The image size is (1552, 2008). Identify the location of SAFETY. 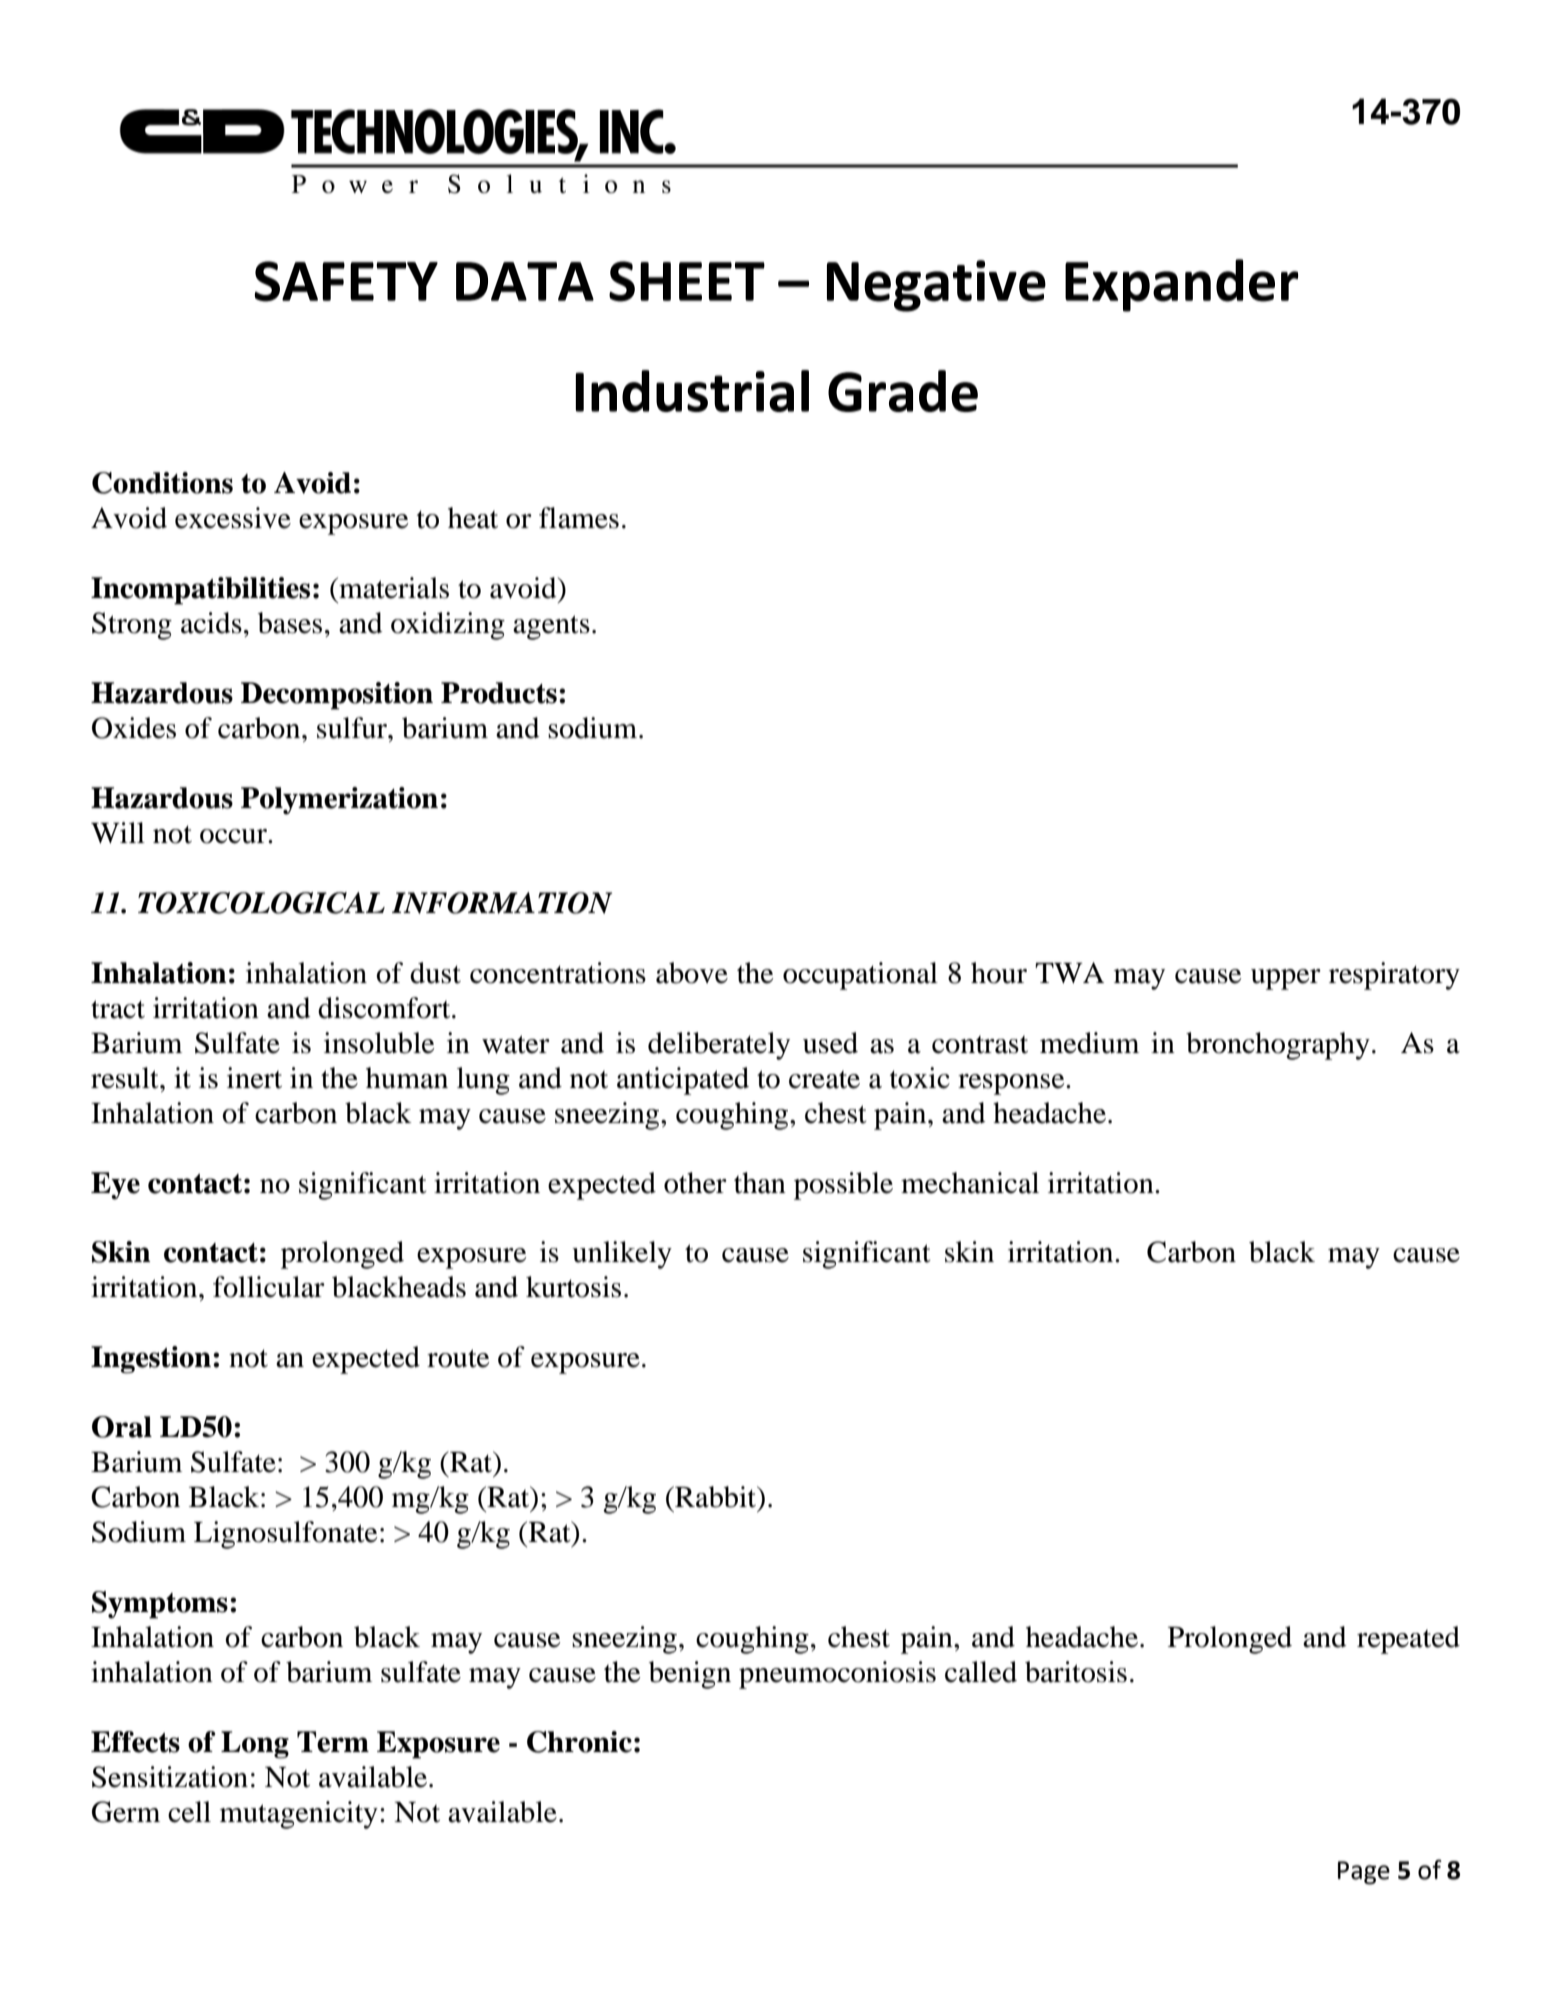
(346, 281).
